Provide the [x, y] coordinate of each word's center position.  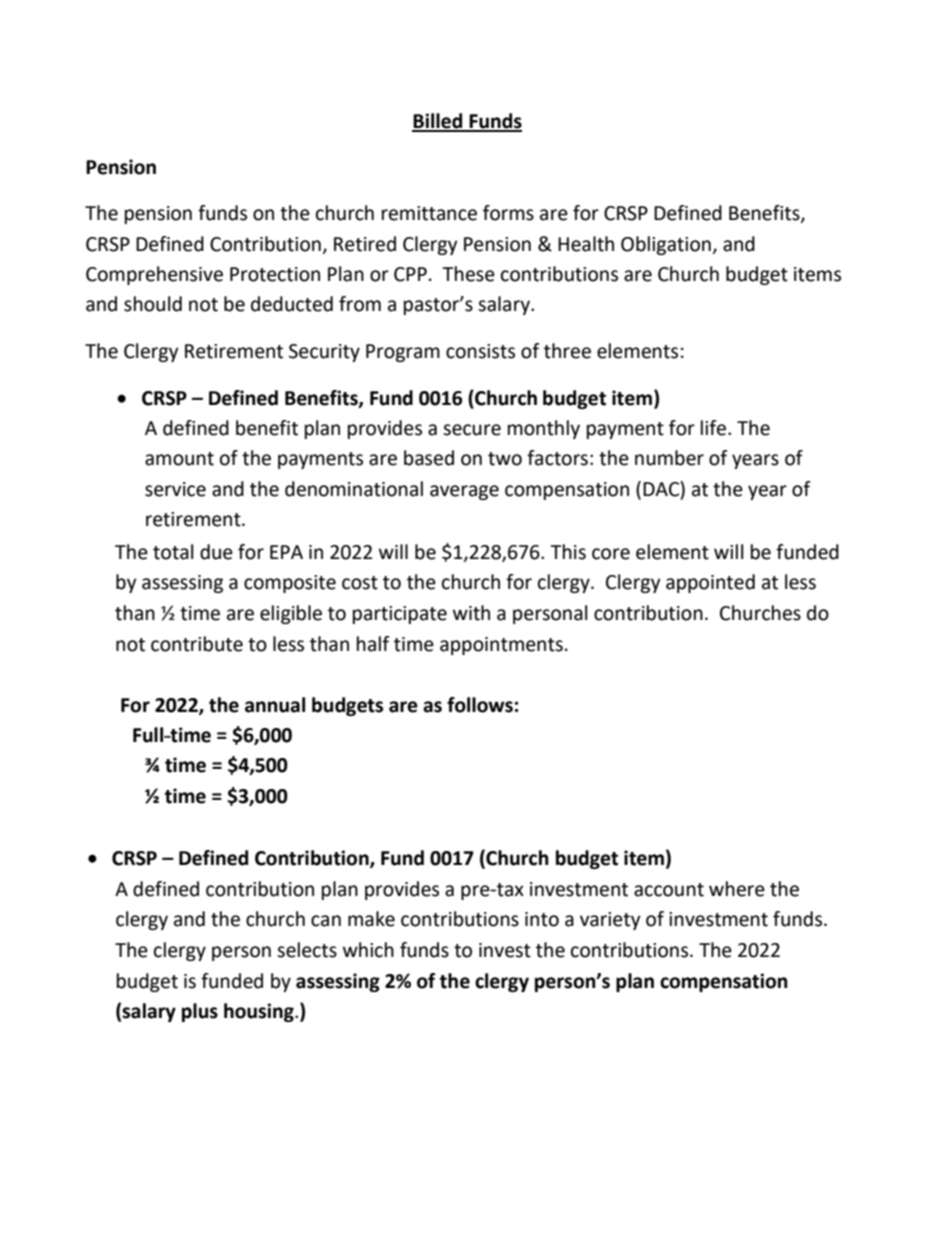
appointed [710, 583]
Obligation [666, 245]
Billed [438, 122]
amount [179, 459]
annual [275, 705]
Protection [275, 274]
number [669, 458]
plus [200, 1012]
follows [480, 705]
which [368, 950]
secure [472, 430]
